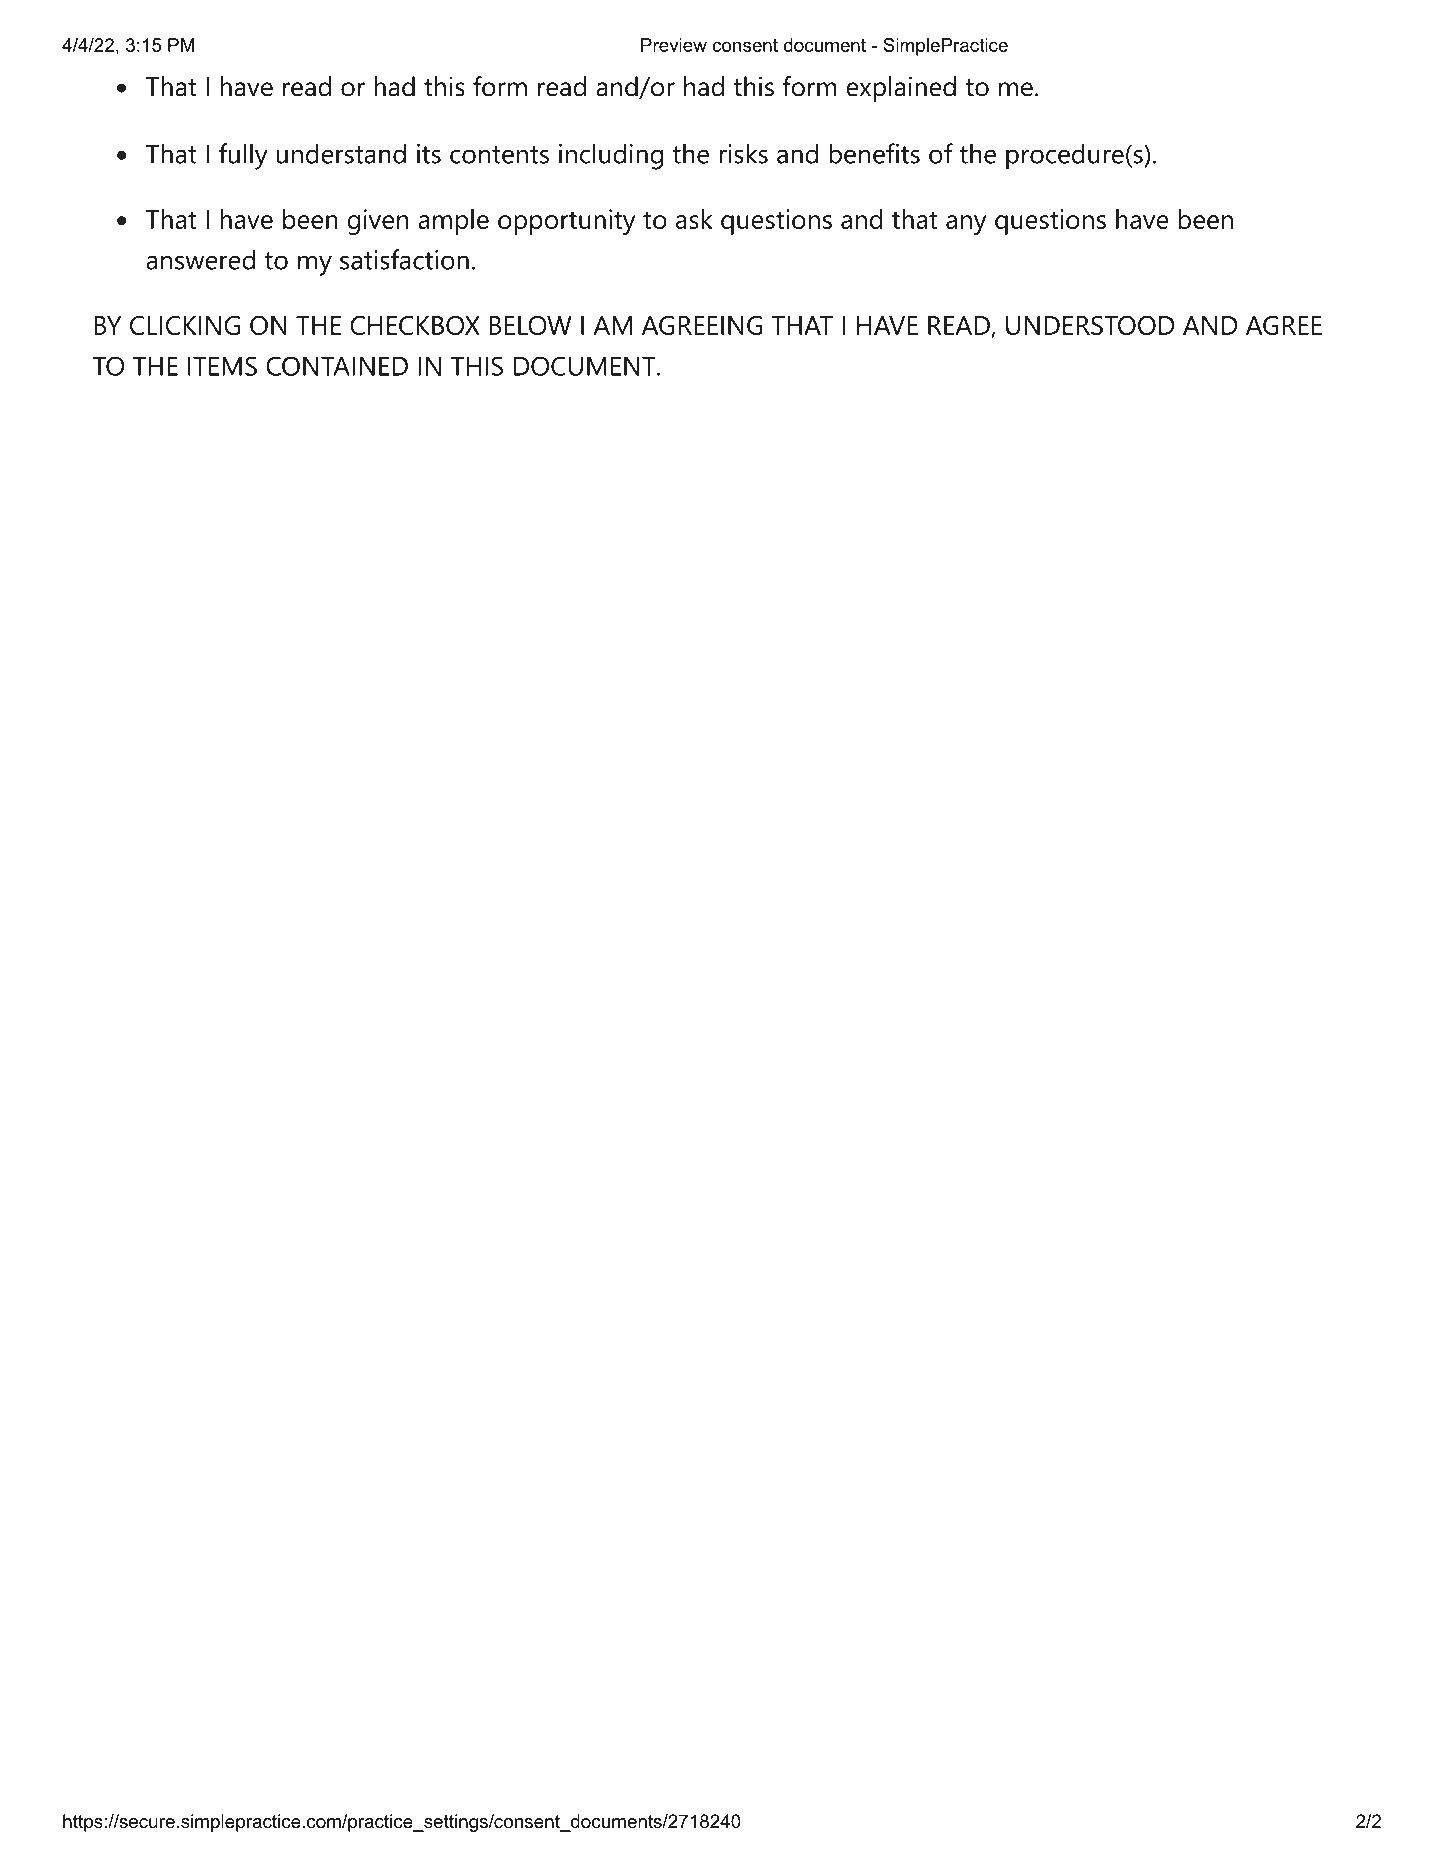 The width and height of the screenshot is (1444, 1868). I want to click on ask, so click(694, 219).
